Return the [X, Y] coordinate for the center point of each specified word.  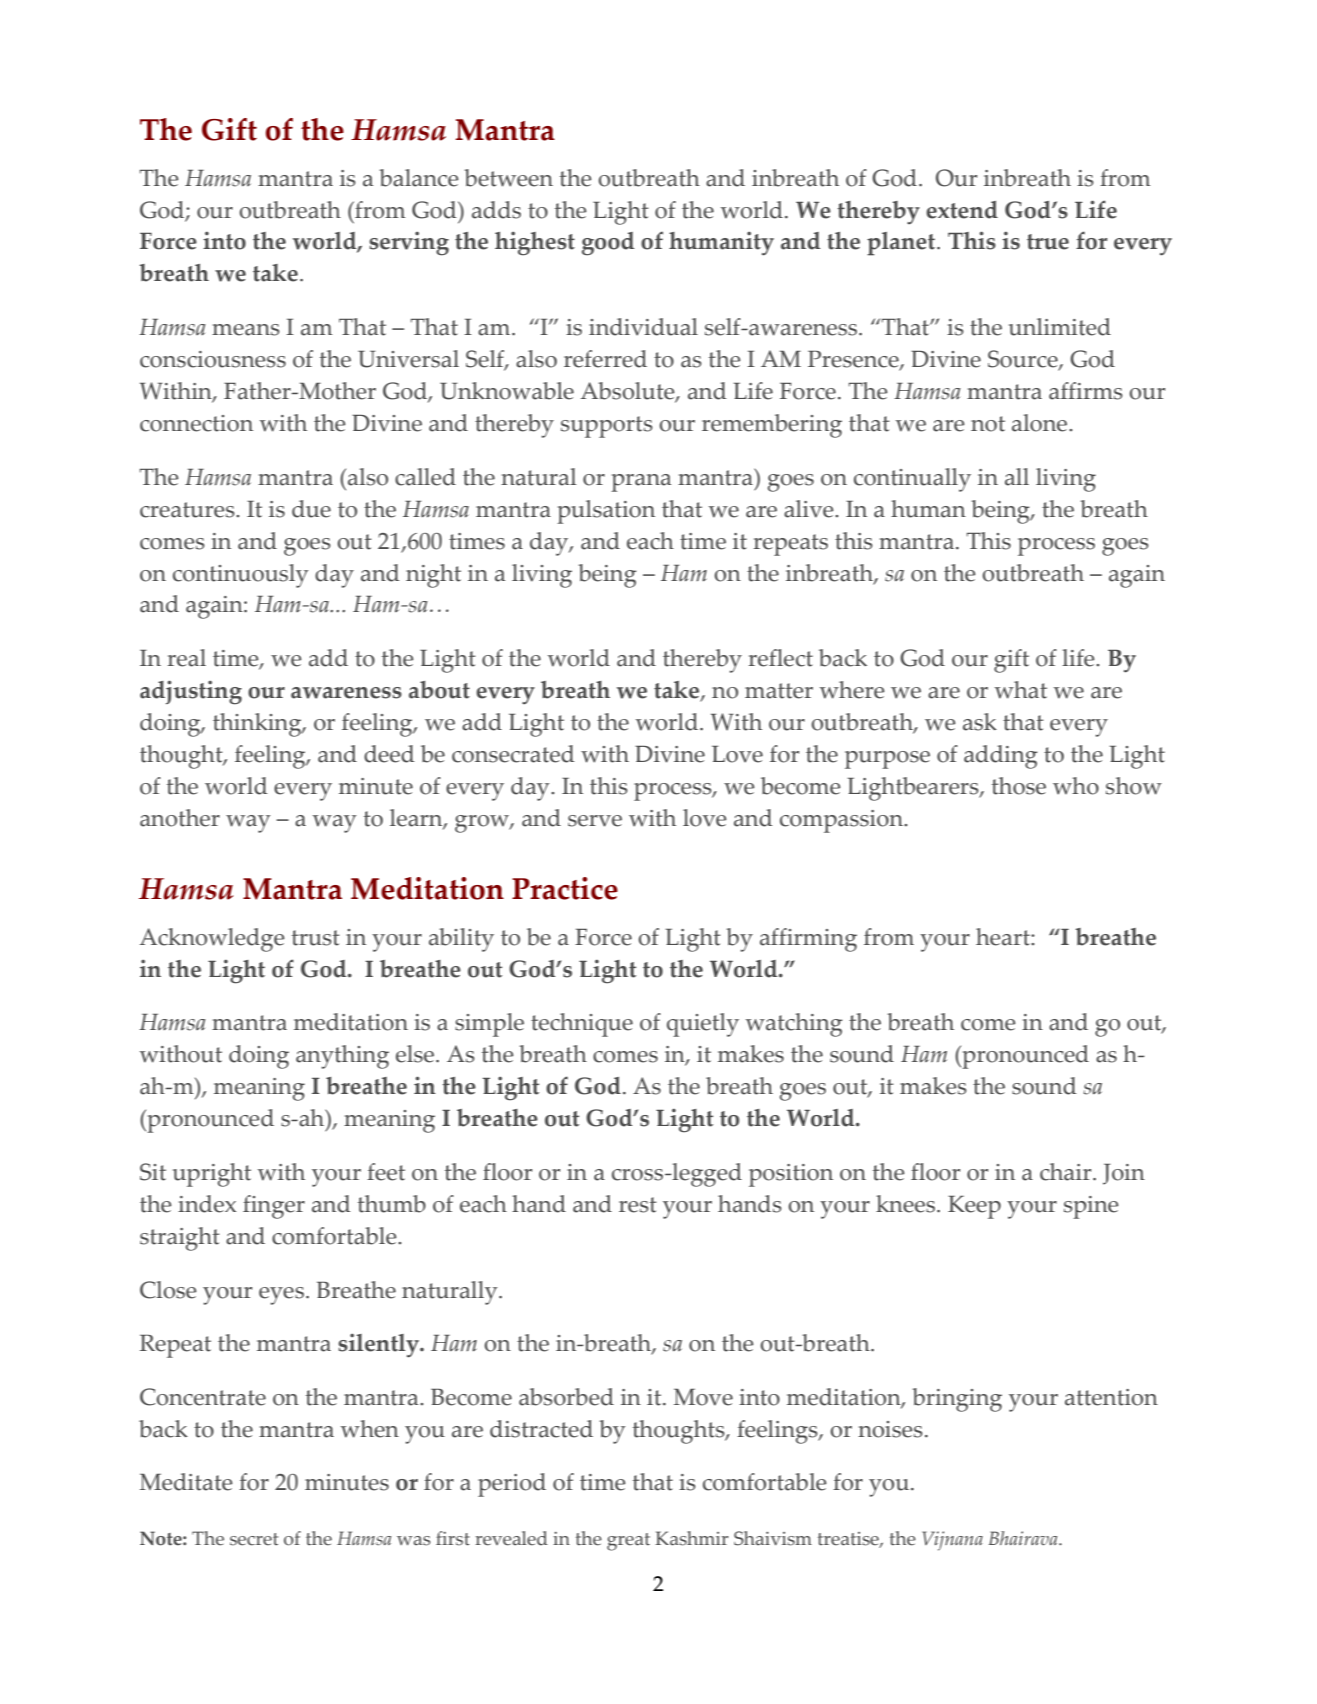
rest [638, 1205]
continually [912, 480]
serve [595, 821]
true [1048, 242]
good [608, 244]
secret [254, 1539]
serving [409, 244]
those [1019, 786]
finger [274, 1207]
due [311, 509]
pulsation [606, 512]
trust [316, 938]
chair [1067, 1172]
